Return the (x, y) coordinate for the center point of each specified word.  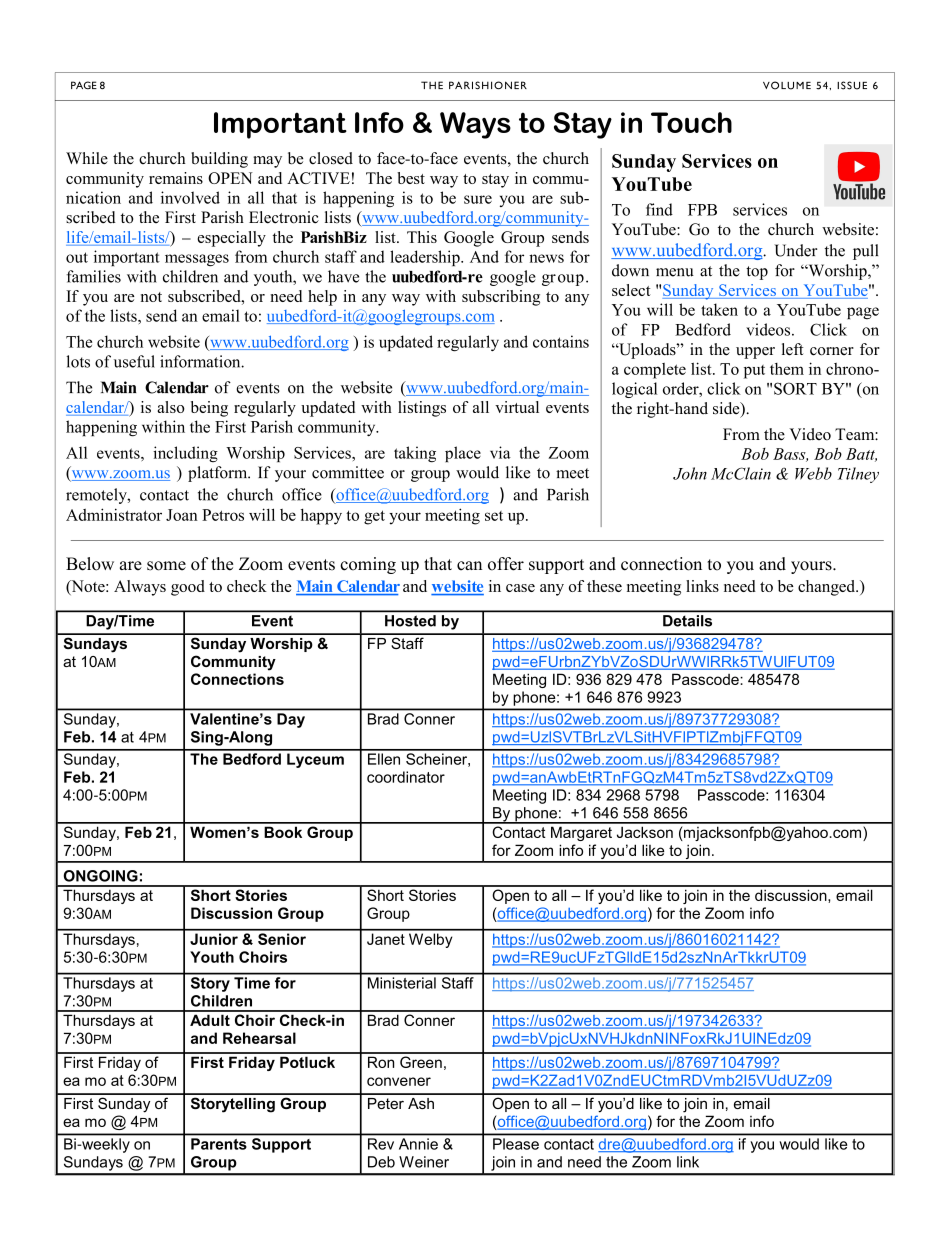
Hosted (410, 621)
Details (687, 621)
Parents (218, 1144)
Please (516, 1144)
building (219, 160)
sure (478, 199)
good (188, 588)
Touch (691, 122)
